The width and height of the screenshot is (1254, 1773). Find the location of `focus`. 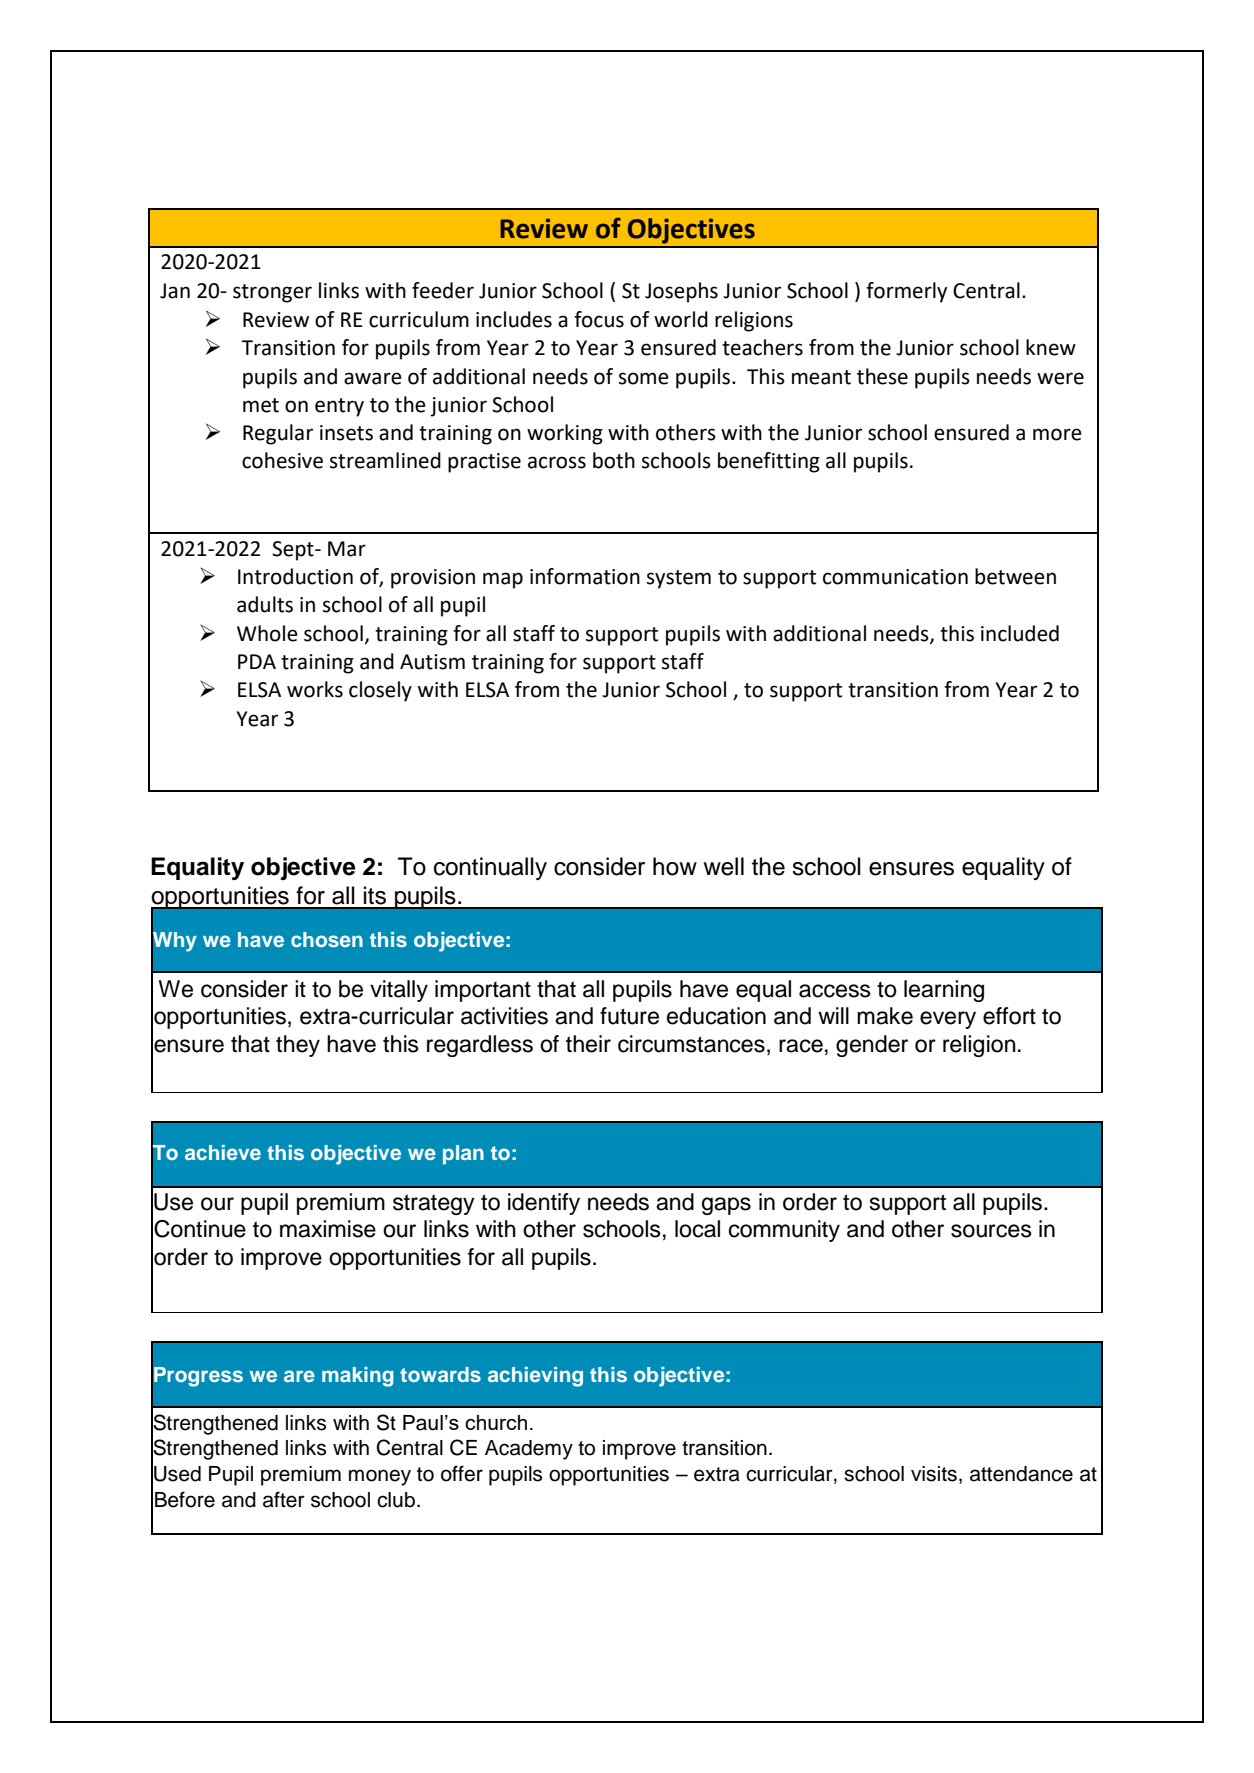

focus is located at coordinates (599, 319).
